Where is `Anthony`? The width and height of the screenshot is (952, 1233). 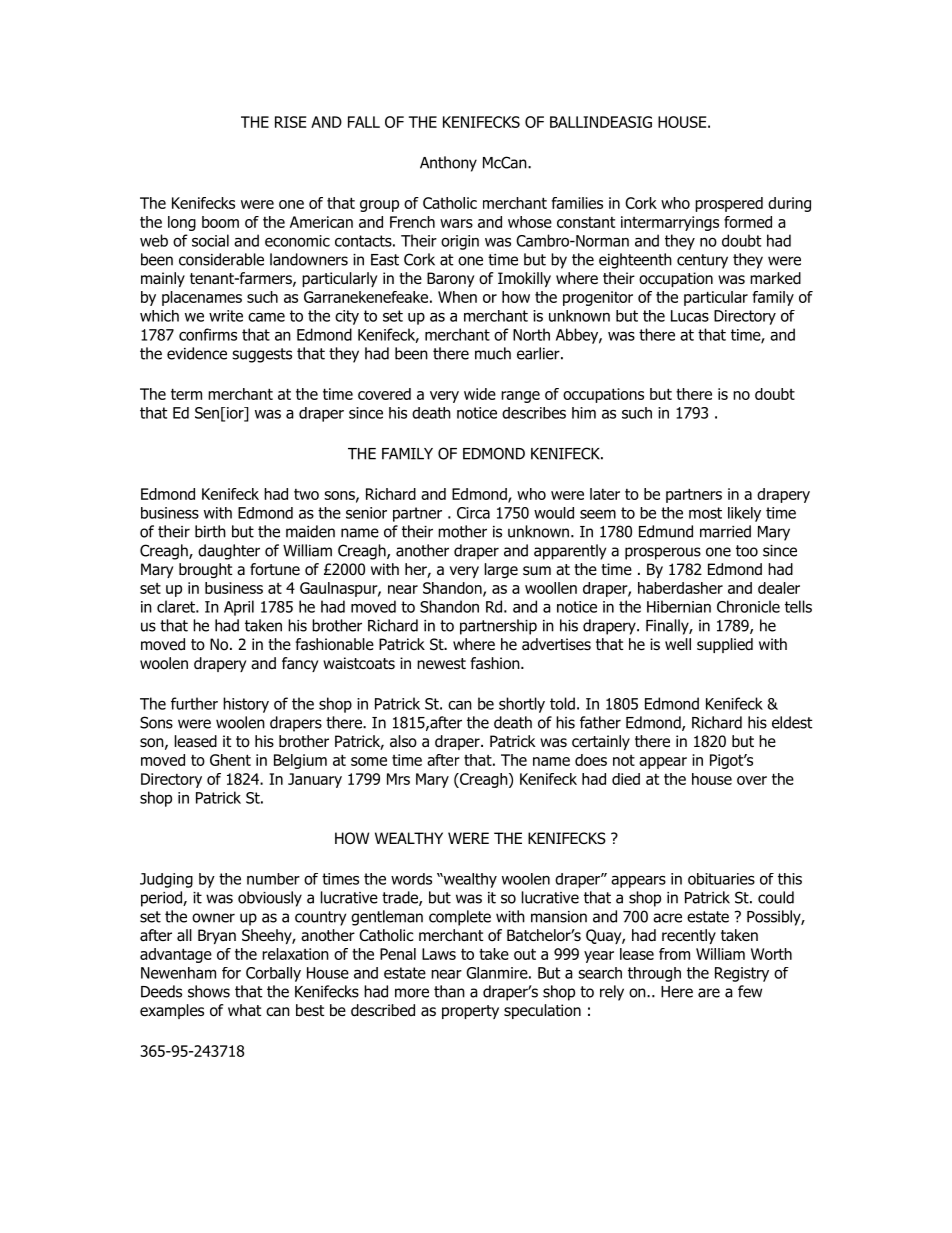
Anthony is located at coordinates (448, 164).
